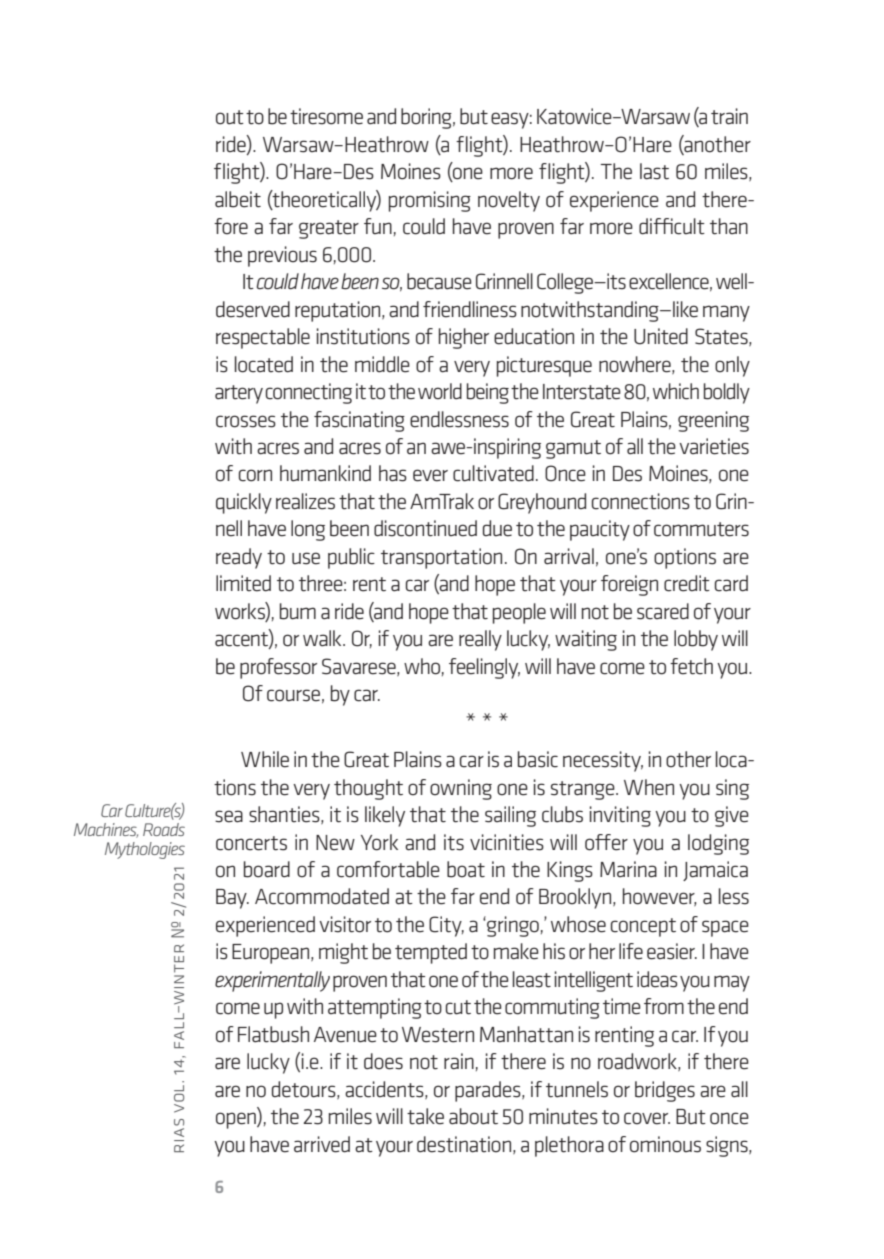 The height and width of the screenshot is (1259, 884). I want to click on Bay, so click(232, 899).
